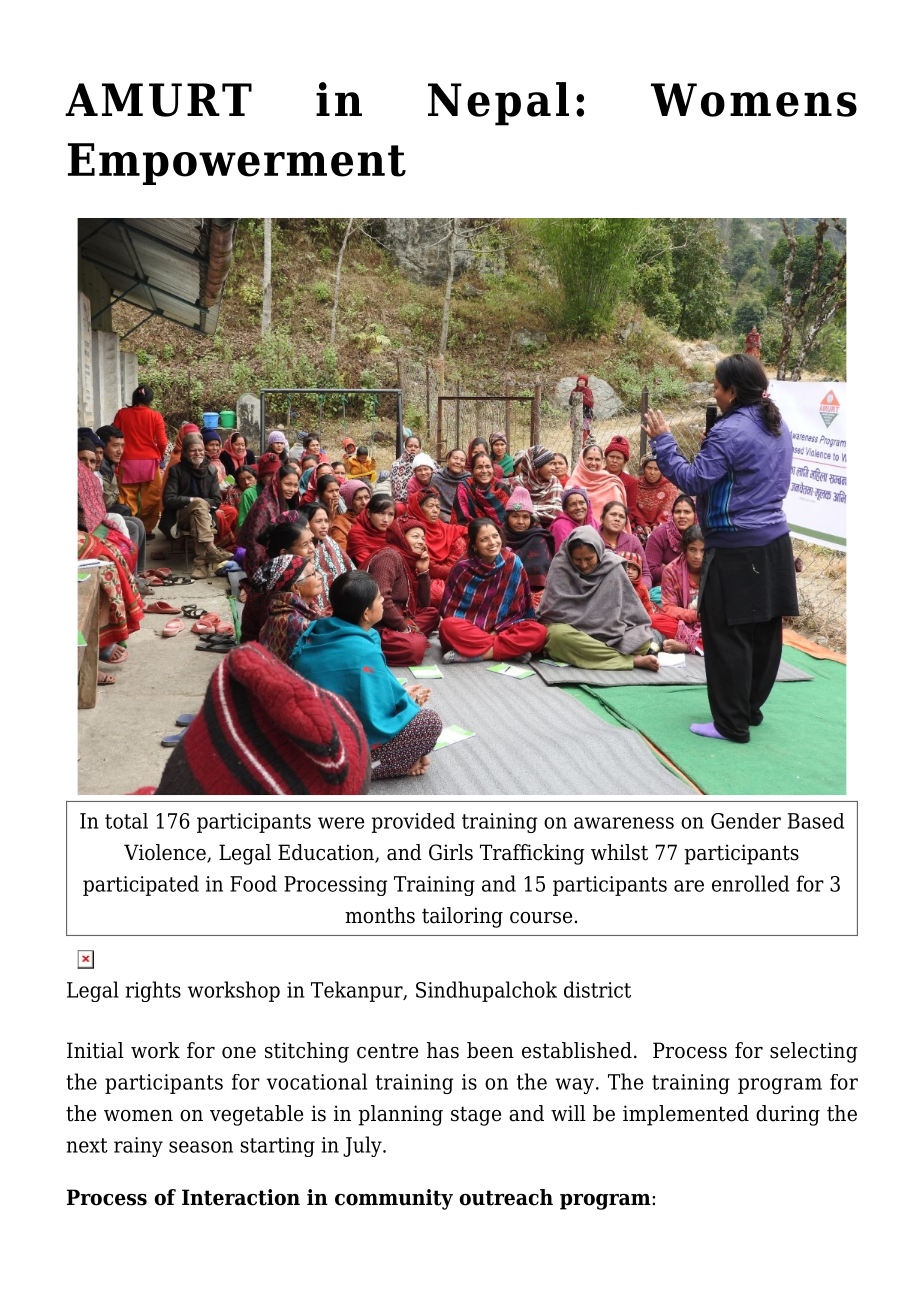  What do you see at coordinates (237, 164) in the screenshot?
I see `Empowerment` at bounding box center [237, 164].
